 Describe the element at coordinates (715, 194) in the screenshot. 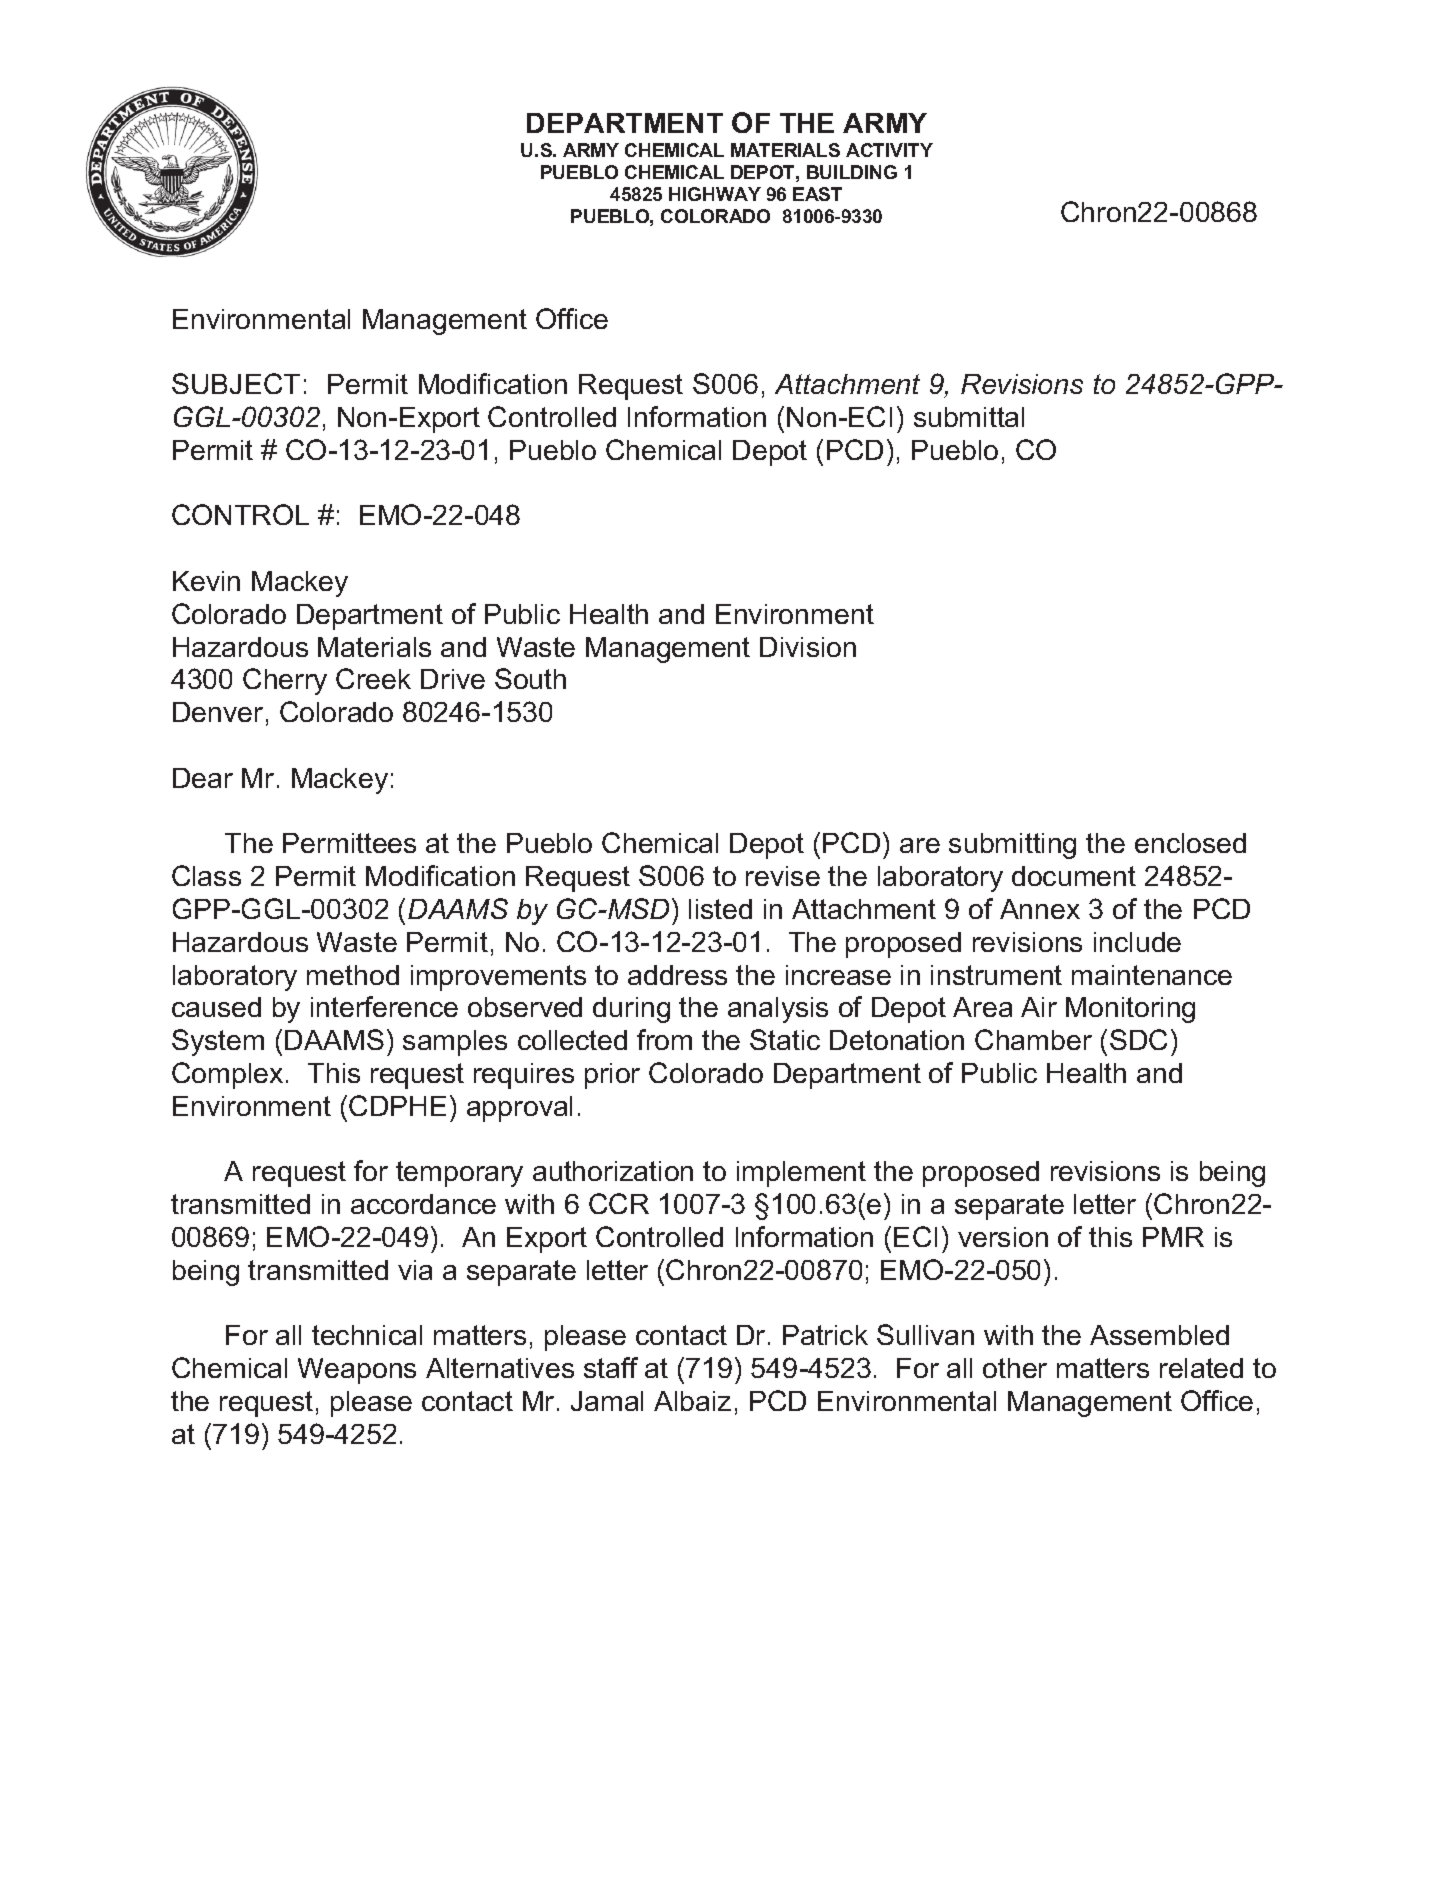

I see `HIGHWAY` at that location.
